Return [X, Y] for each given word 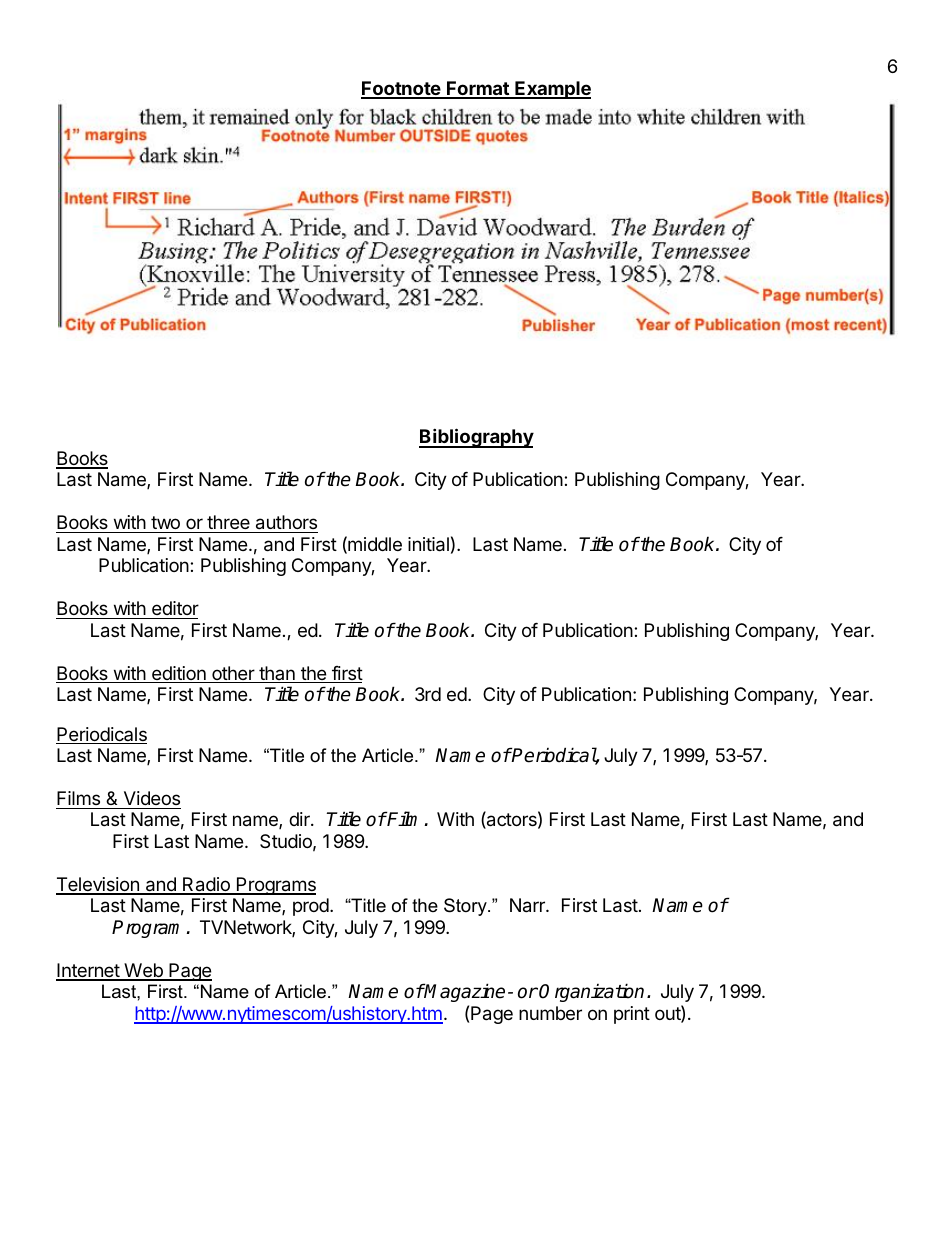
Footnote [401, 89]
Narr [528, 905]
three [228, 522]
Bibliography [476, 438]
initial [428, 544]
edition [179, 674]
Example [552, 90]
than [277, 674]
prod [311, 907]
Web [143, 971]
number [550, 1013]
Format [478, 89]
